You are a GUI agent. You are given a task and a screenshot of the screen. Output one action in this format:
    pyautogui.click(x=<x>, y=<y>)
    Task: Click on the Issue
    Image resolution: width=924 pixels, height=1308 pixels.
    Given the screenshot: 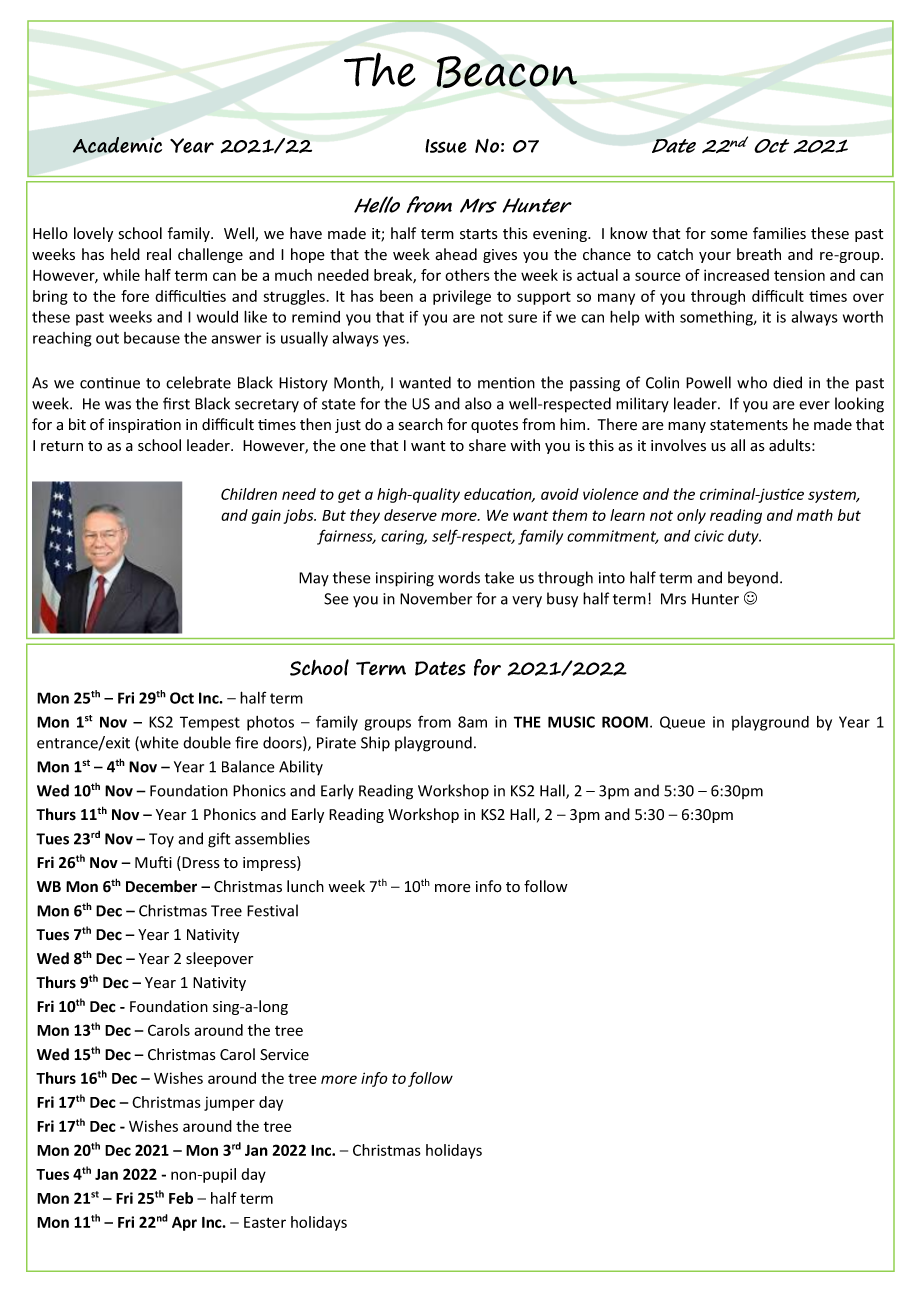 What is the action you would take?
    pyautogui.click(x=446, y=146)
